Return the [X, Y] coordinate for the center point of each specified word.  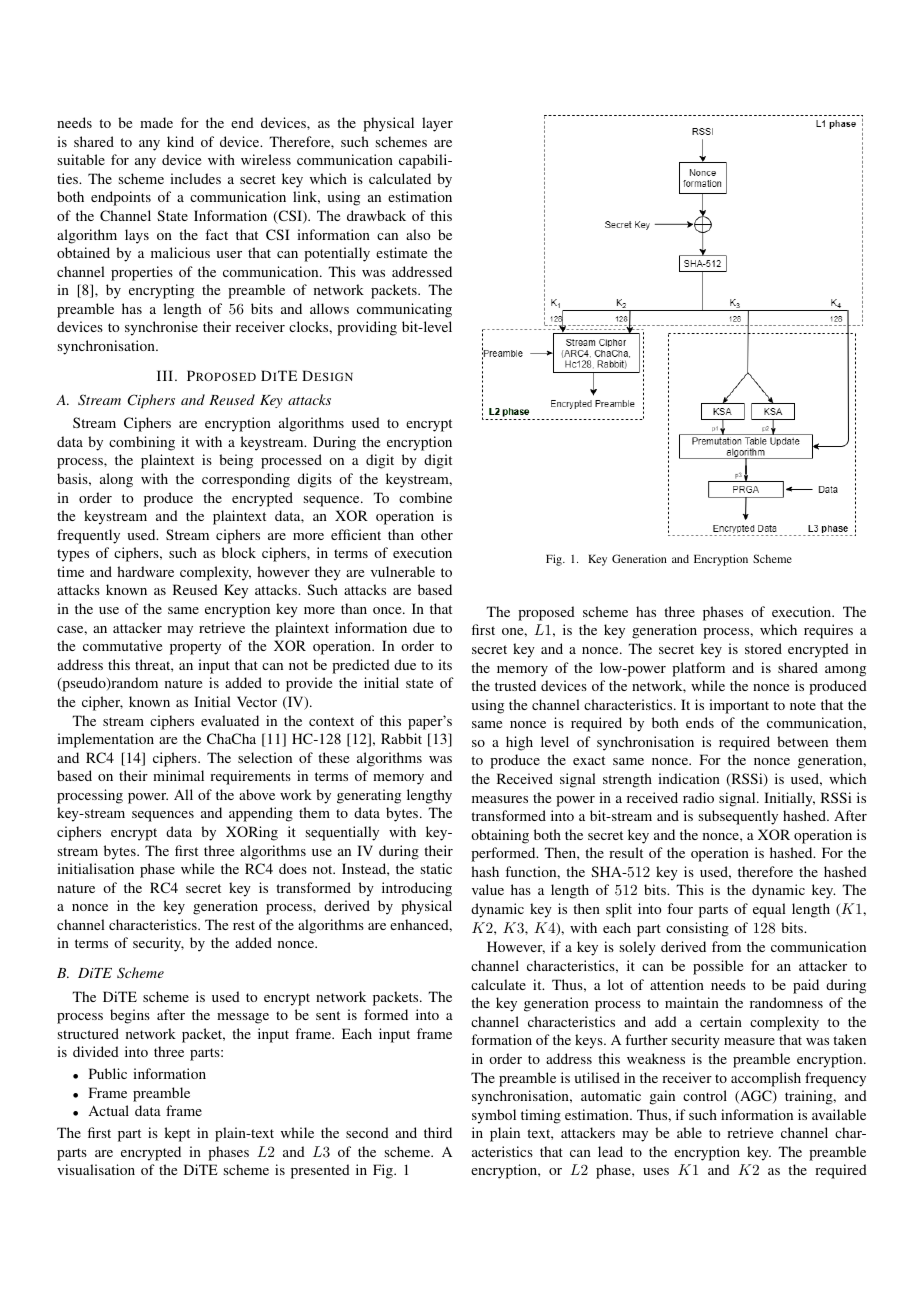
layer [437, 124]
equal [769, 910]
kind [180, 141]
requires [828, 631]
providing [367, 328]
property [195, 648]
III [166, 375]
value [488, 889]
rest [244, 925]
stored [763, 648]
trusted [515, 685]
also [418, 234]
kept [177, 1134]
